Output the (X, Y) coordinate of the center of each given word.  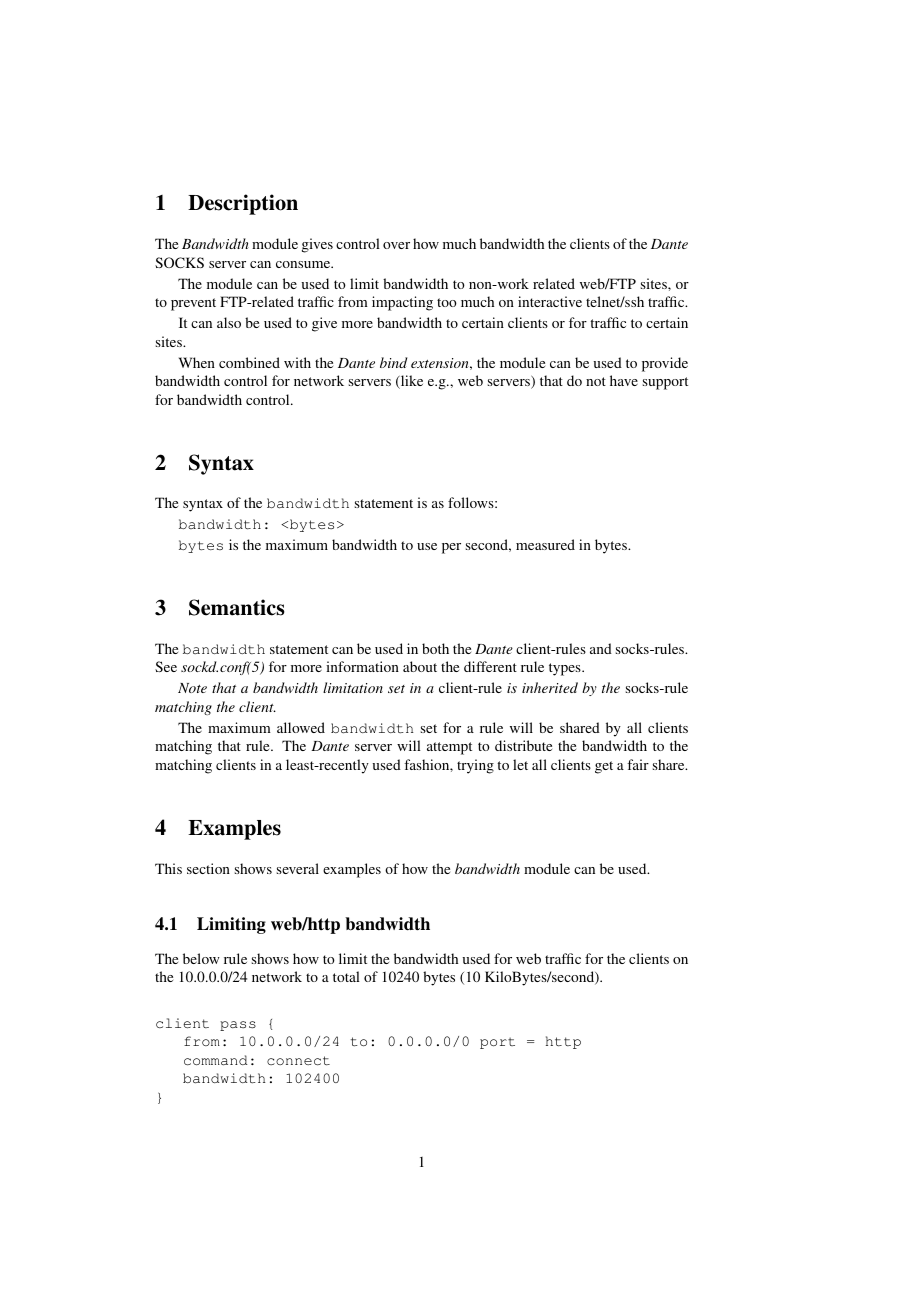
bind (393, 362)
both (435, 648)
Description (243, 204)
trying (475, 766)
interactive (550, 301)
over (396, 245)
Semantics (237, 607)
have (624, 380)
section (208, 868)
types (566, 669)
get (604, 767)
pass (238, 1026)
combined (249, 362)
